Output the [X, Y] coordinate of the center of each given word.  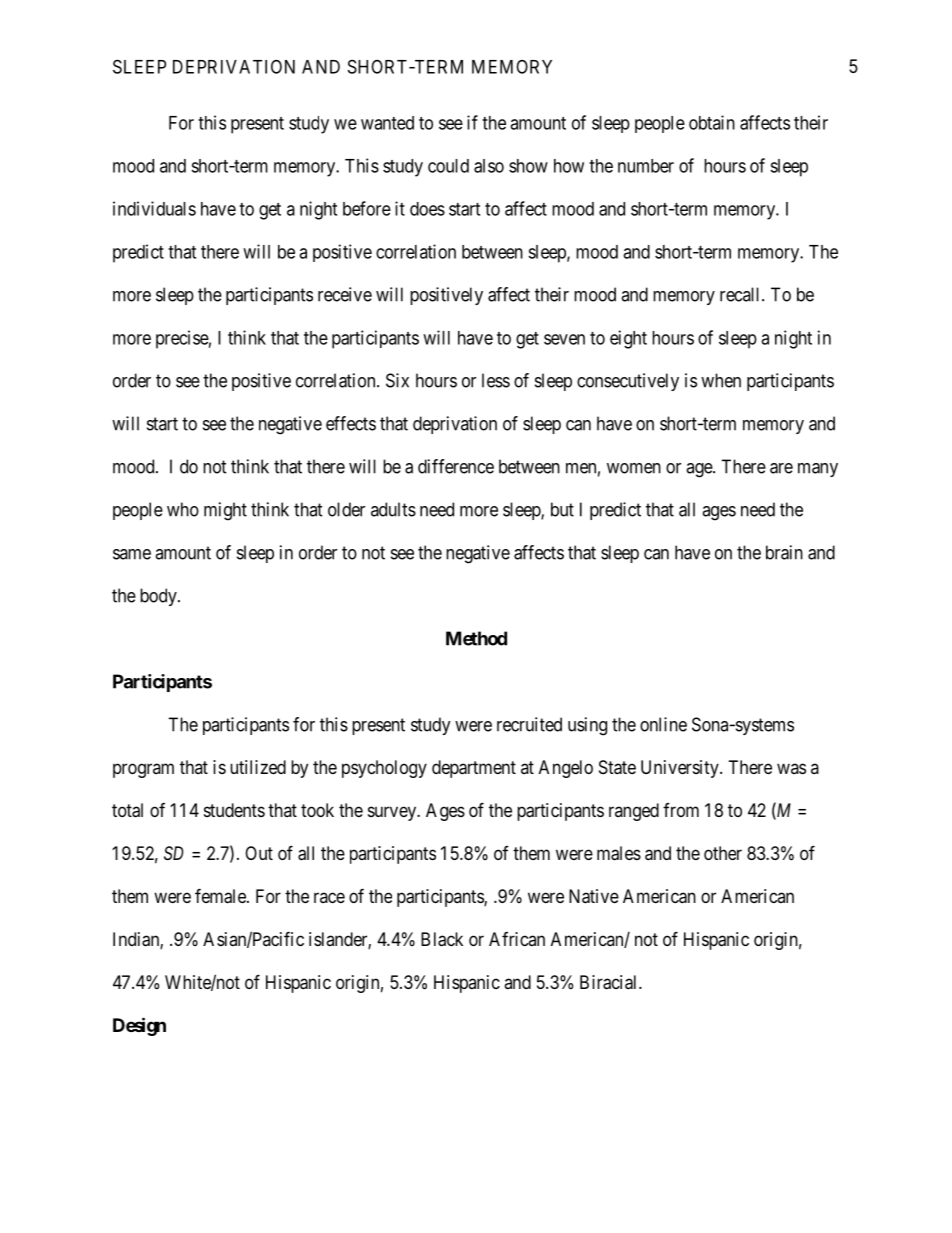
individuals [154, 208]
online [663, 724]
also [489, 166]
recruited [529, 724]
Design [139, 1026]
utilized [258, 767]
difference [456, 466]
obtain [712, 122]
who [183, 509]
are [781, 468]
